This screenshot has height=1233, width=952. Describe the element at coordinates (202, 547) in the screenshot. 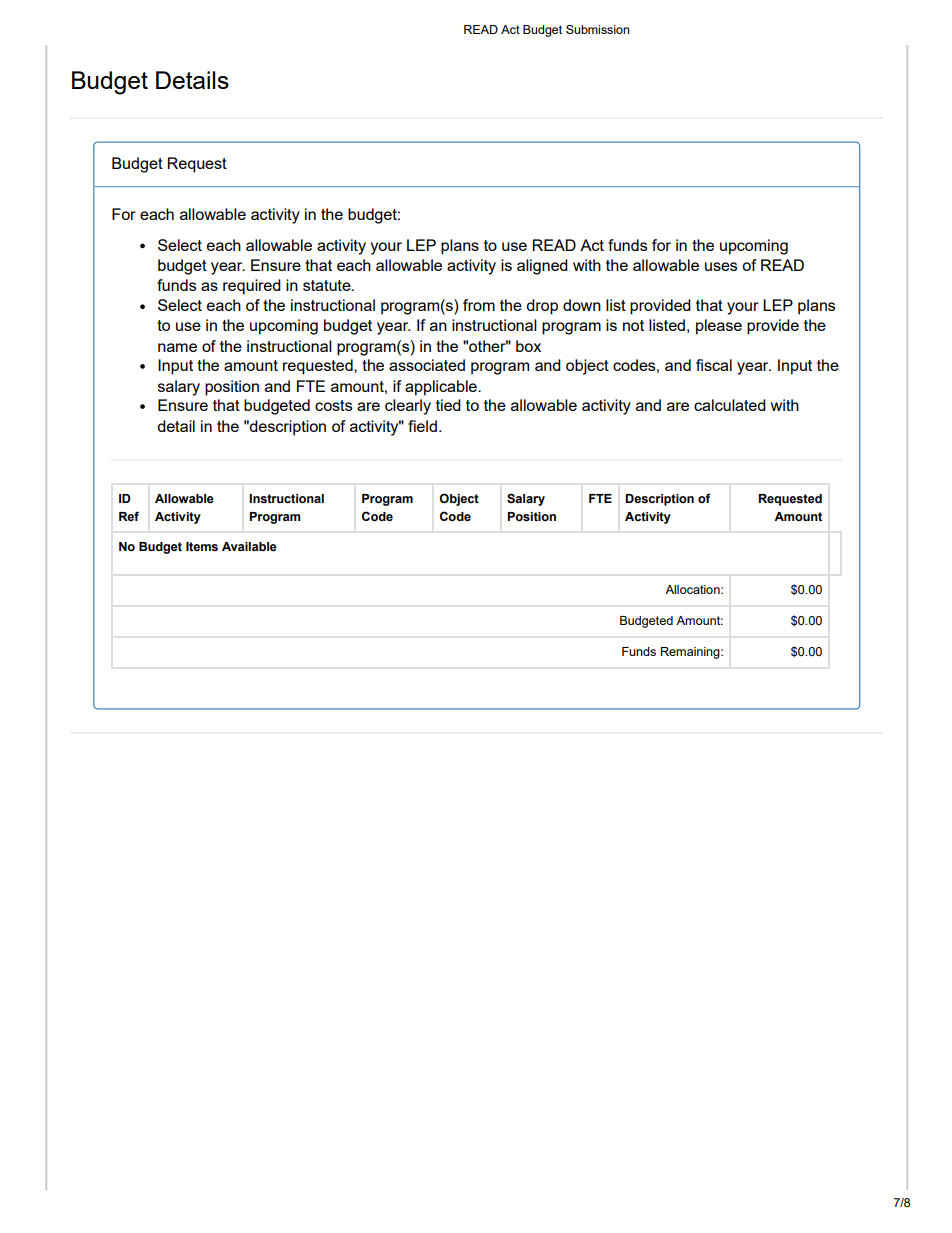

I see `Items` at that location.
